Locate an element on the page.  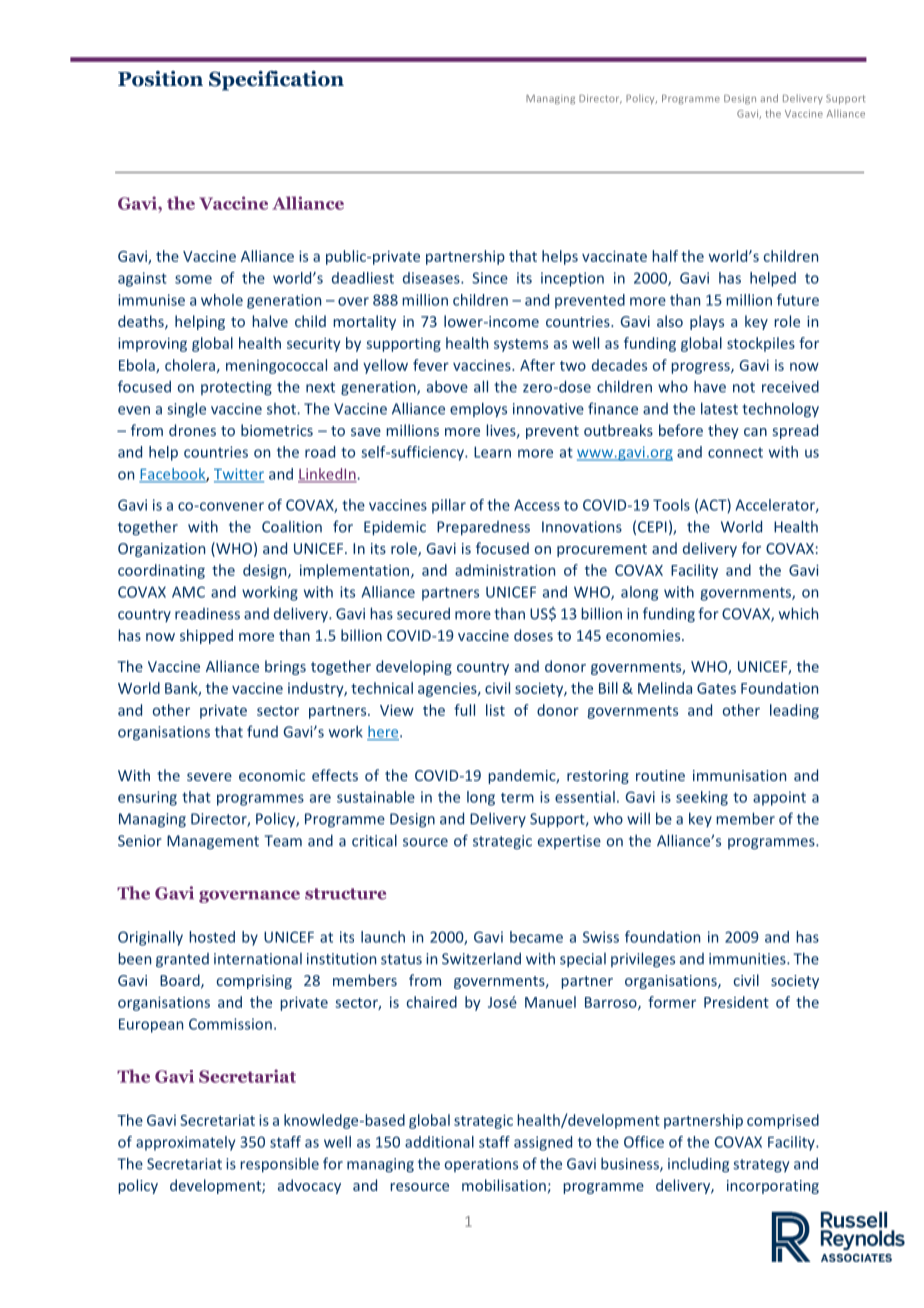
Twitter is located at coordinates (239, 475).
